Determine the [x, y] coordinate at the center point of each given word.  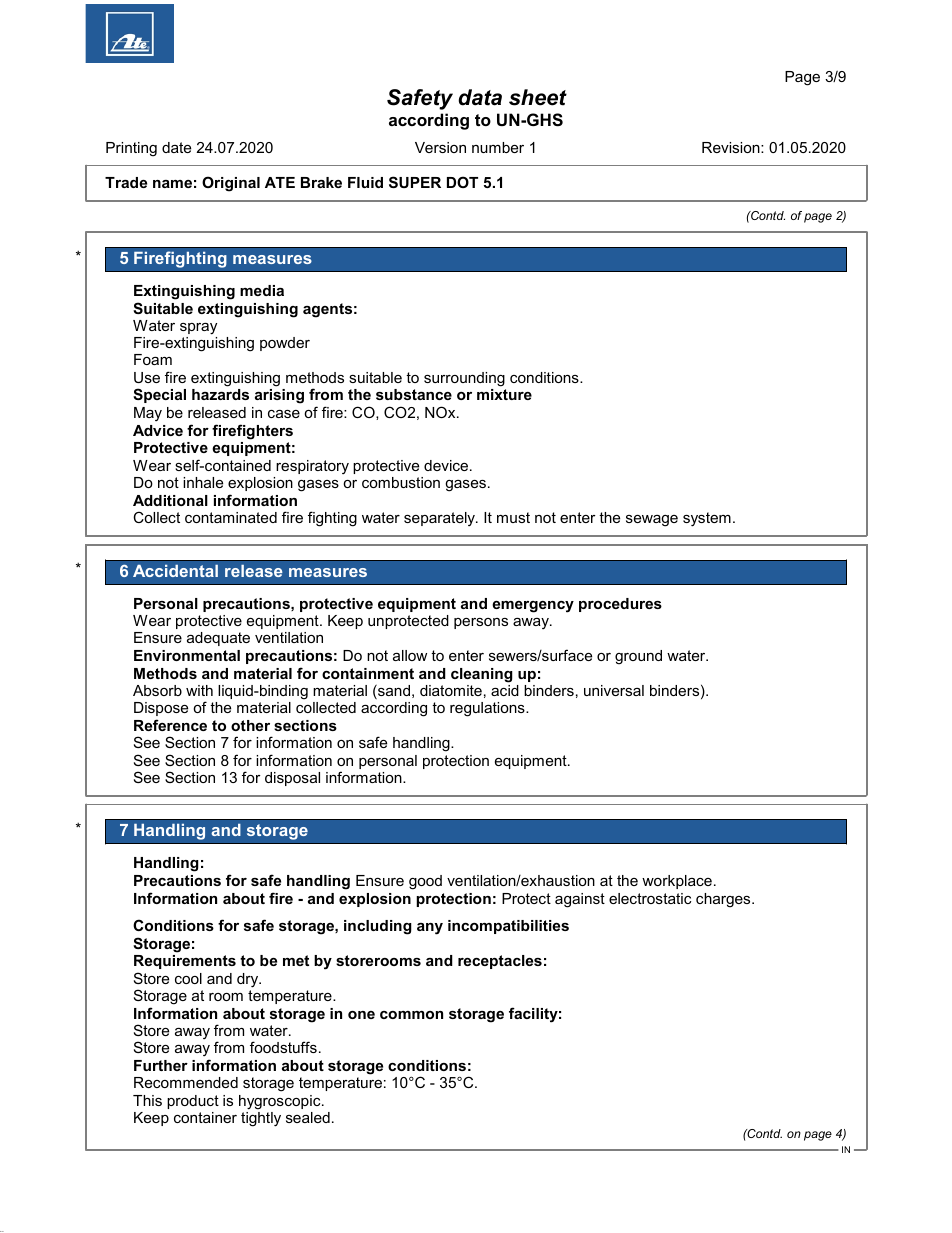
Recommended [186, 1082]
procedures [620, 605]
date [176, 147]
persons [481, 623]
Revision [732, 147]
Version [440, 147]
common [411, 1015]
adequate [218, 639]
